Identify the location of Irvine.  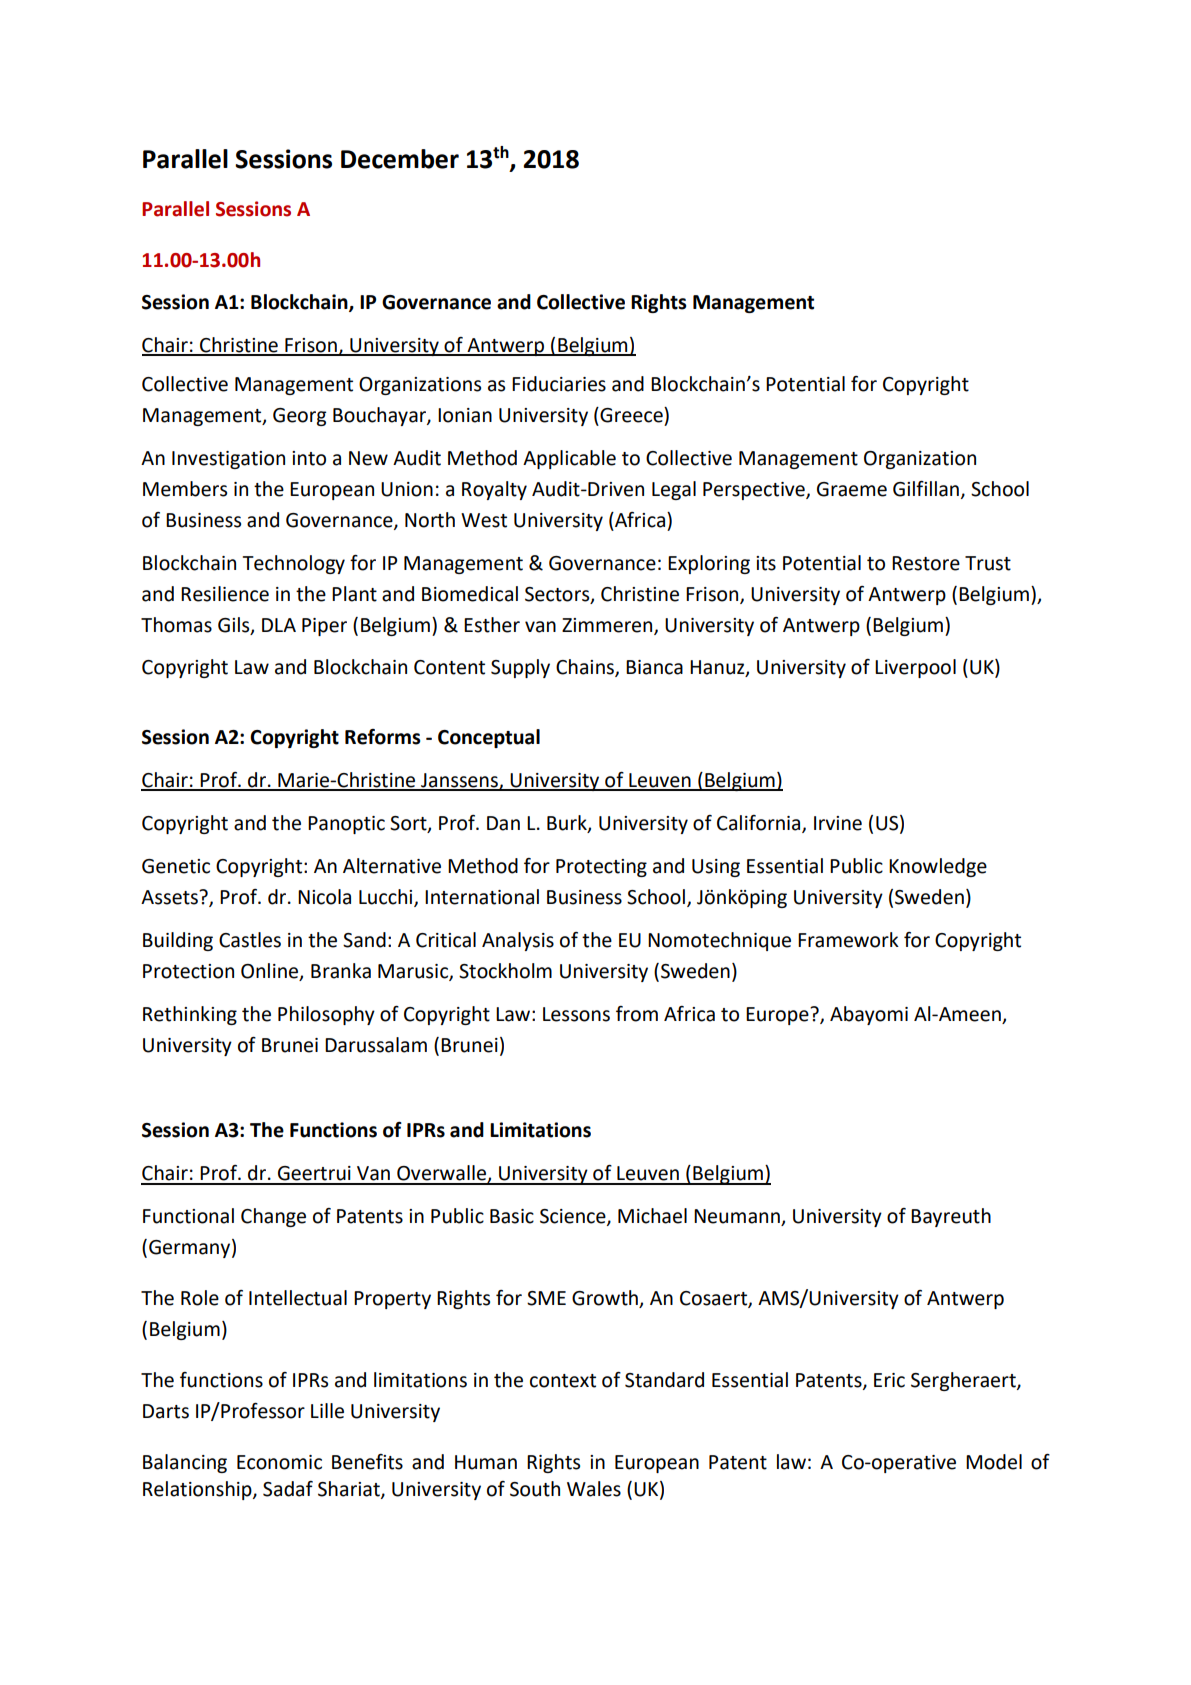
(838, 823).
